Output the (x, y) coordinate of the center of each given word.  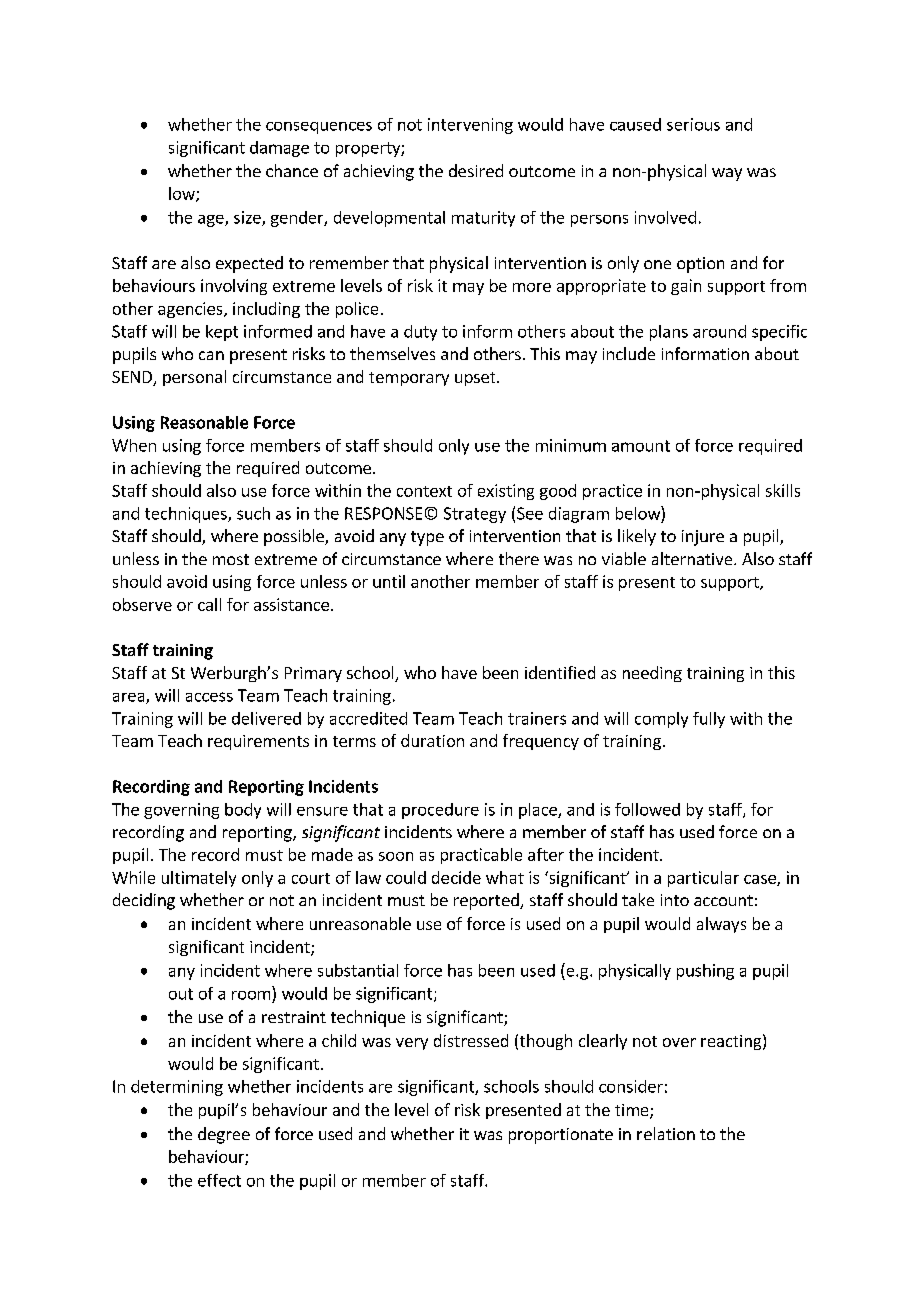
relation (666, 1133)
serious (693, 124)
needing (652, 674)
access (209, 697)
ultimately (199, 879)
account (723, 900)
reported (487, 901)
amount (641, 446)
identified (560, 672)
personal (194, 378)
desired (476, 170)
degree (224, 1135)
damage (279, 149)
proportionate (561, 1136)
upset (476, 379)
